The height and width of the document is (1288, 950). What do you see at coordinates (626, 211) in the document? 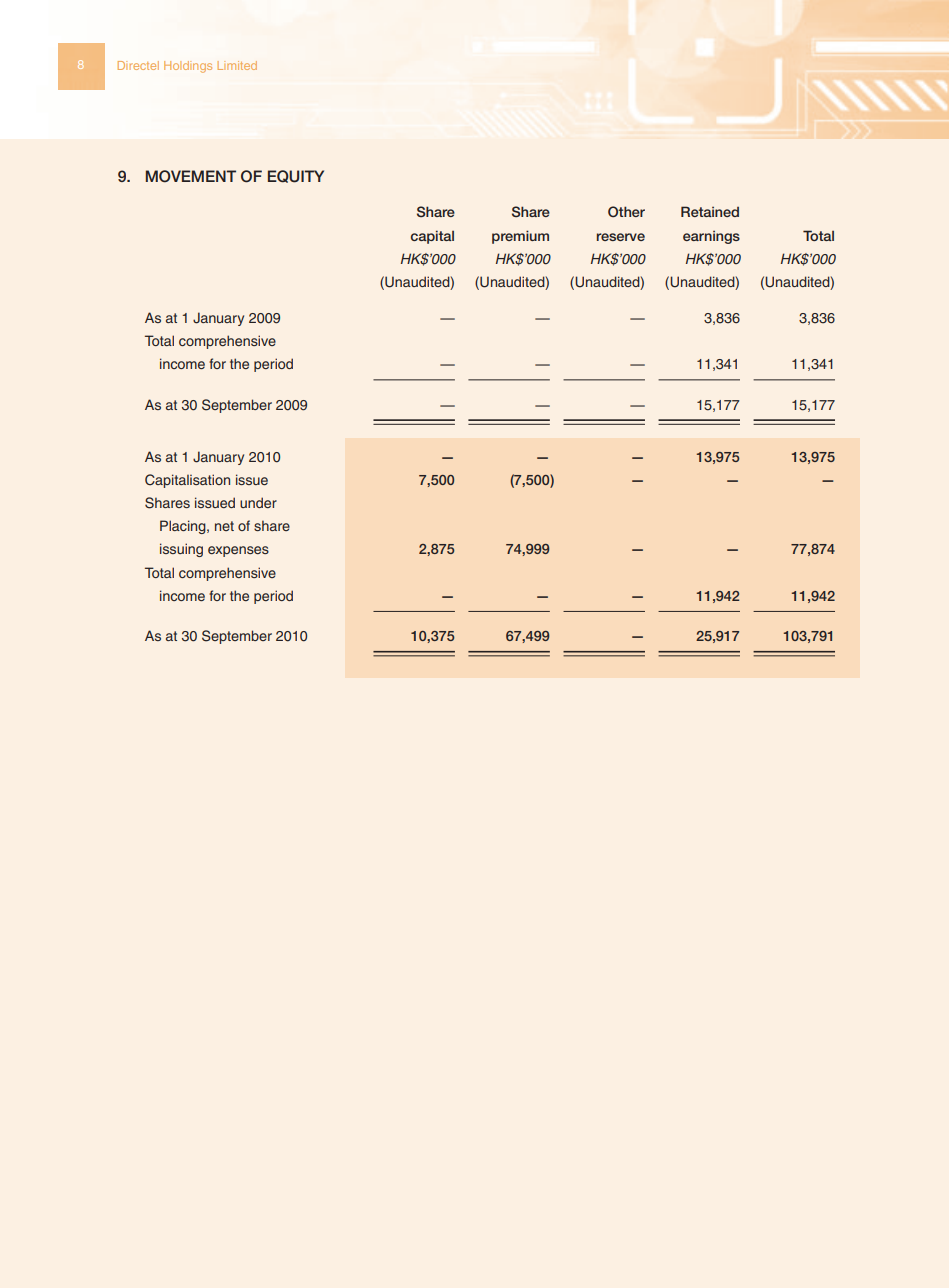
I see `Other` at bounding box center [626, 211].
